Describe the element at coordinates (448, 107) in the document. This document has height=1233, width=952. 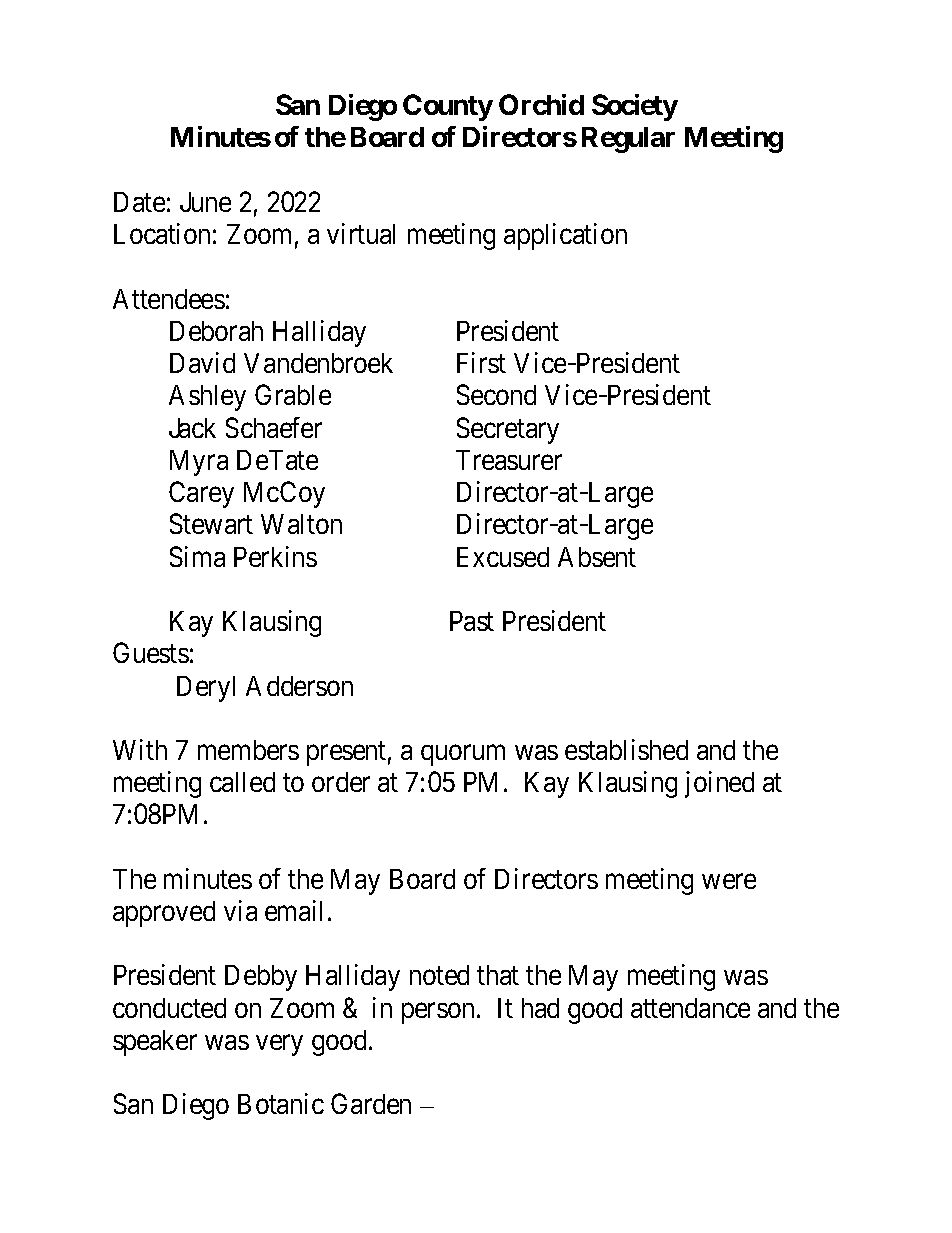
I see `County` at that location.
